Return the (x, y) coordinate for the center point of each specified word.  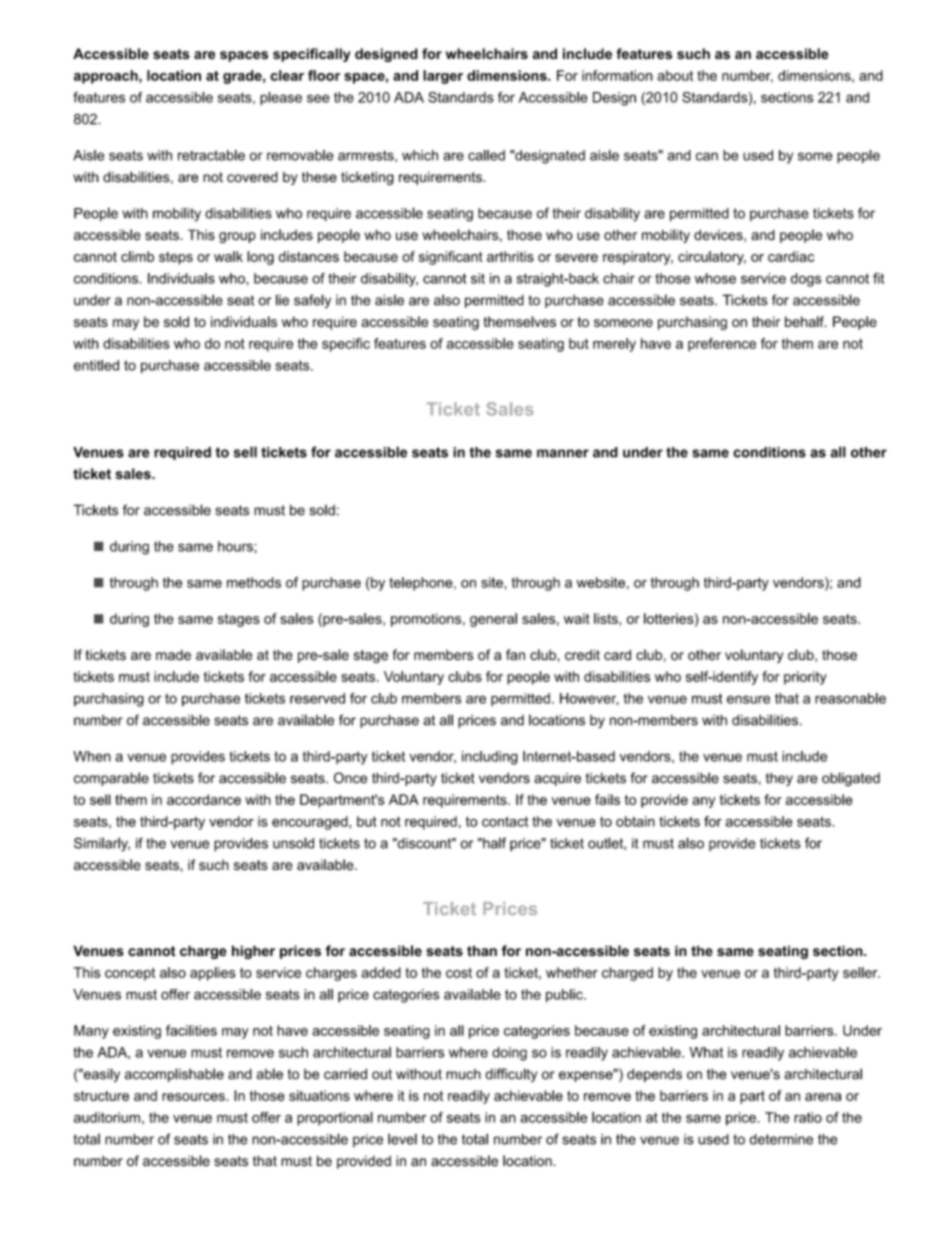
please (281, 99)
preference (722, 345)
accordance (204, 799)
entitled (96, 365)
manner (563, 453)
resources (193, 1097)
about (675, 75)
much (463, 1074)
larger (443, 77)
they (779, 779)
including (490, 758)
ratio (808, 1117)
